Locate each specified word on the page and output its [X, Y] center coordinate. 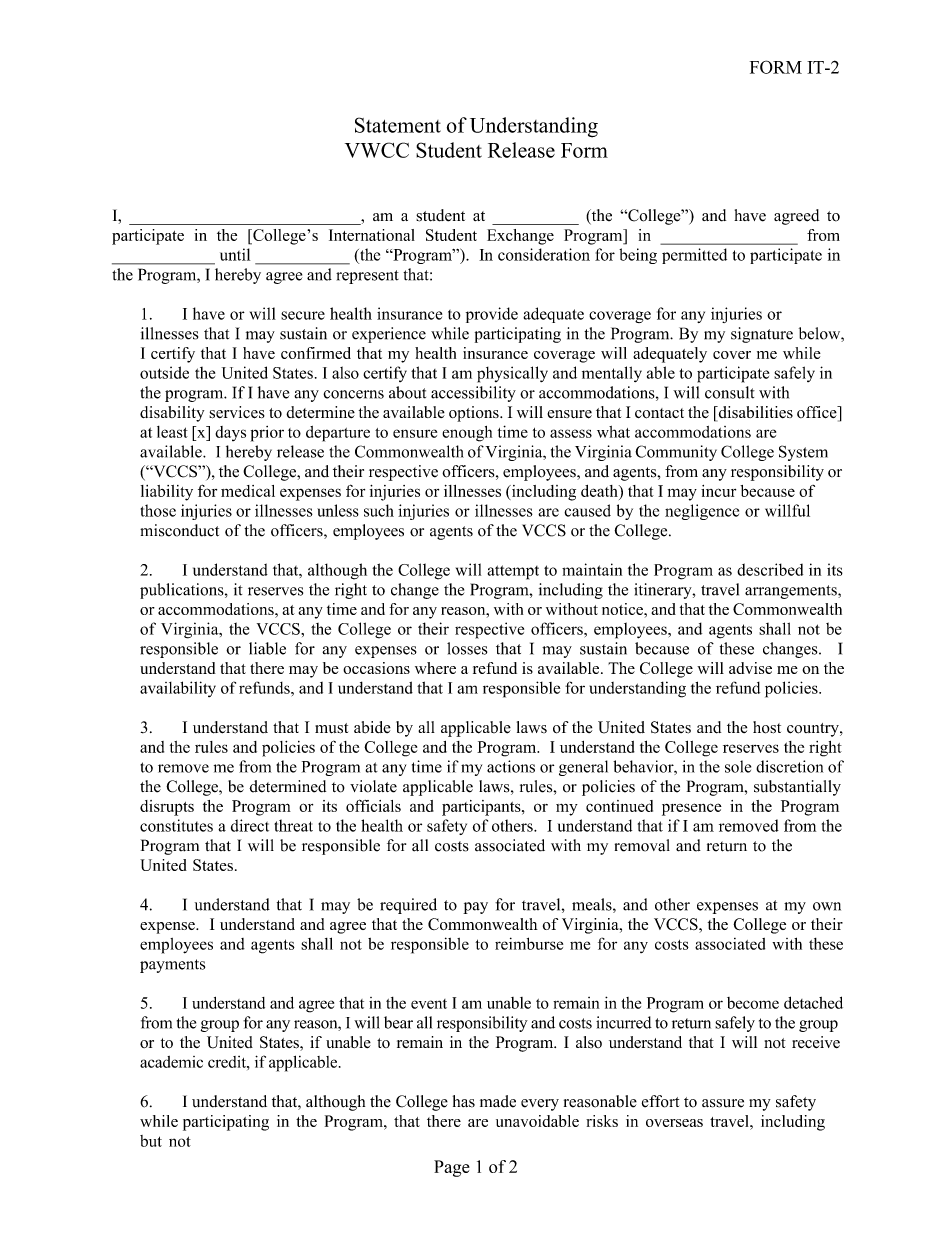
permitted [694, 256]
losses [467, 648]
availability [178, 689]
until [235, 254]
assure [723, 1103]
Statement [398, 125]
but [151, 1141]
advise [750, 668]
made [498, 1101]
